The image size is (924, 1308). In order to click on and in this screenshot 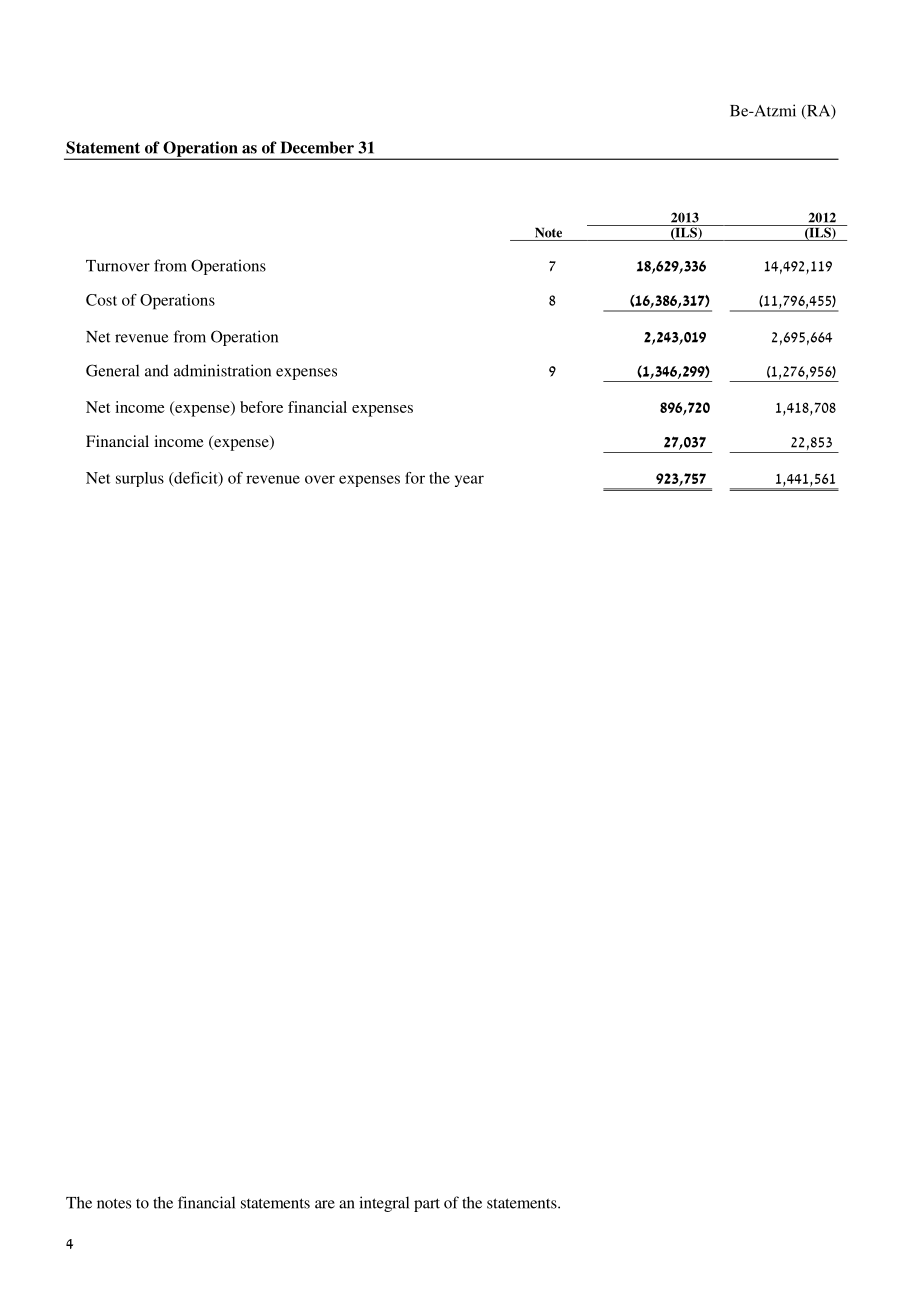, I will do `click(157, 370)`.
